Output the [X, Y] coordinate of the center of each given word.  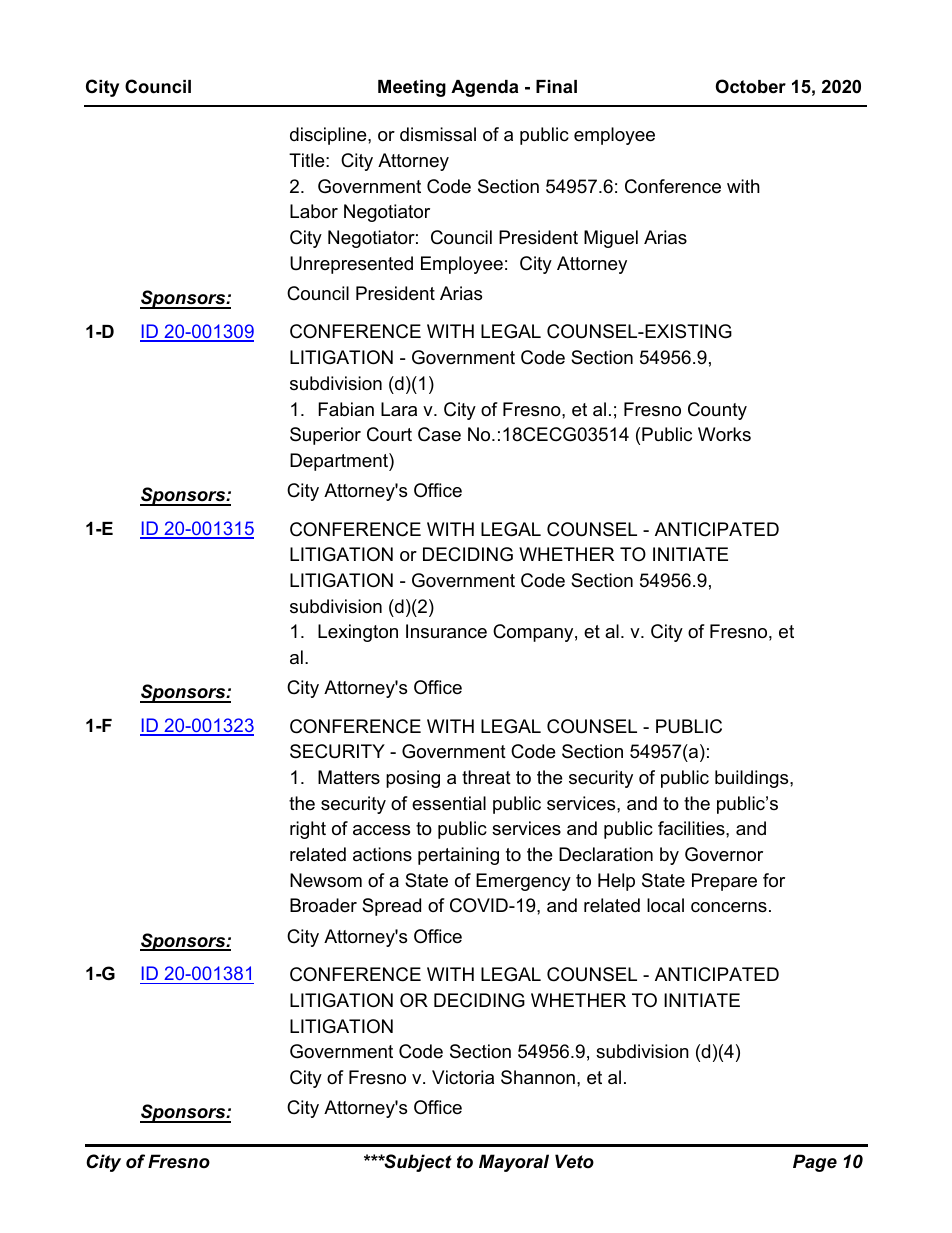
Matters [349, 777]
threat [486, 777]
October [751, 86]
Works [724, 434]
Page [815, 1163]
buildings [753, 779]
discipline [329, 136]
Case [439, 434]
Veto [574, 1161]
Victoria [463, 1077]
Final [556, 86]
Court [389, 434]
